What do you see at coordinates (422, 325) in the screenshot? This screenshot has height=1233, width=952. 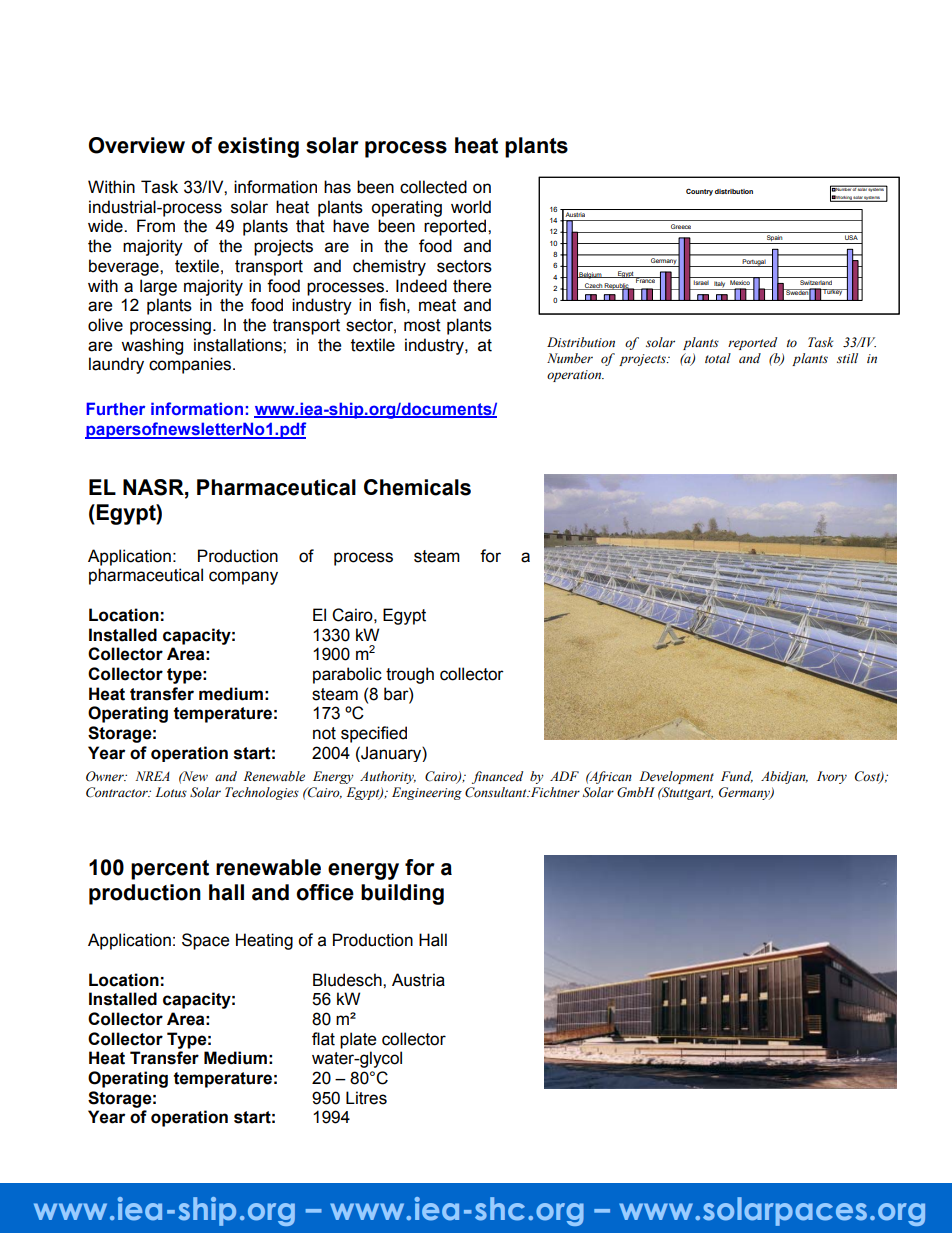 I see `most` at bounding box center [422, 325].
